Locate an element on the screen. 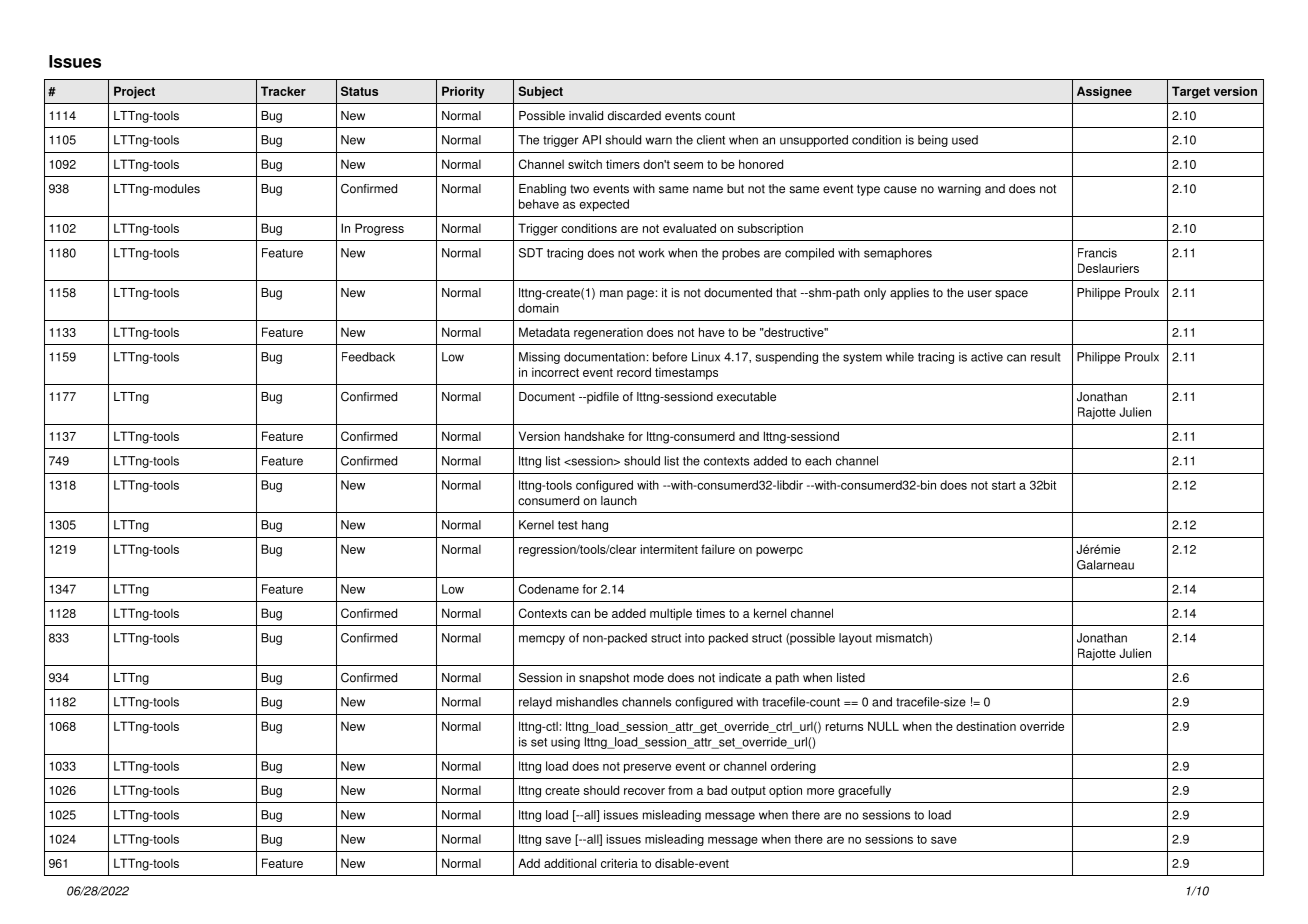 This screenshot has width=1308, height=924. discarded is located at coordinates (634, 116).
